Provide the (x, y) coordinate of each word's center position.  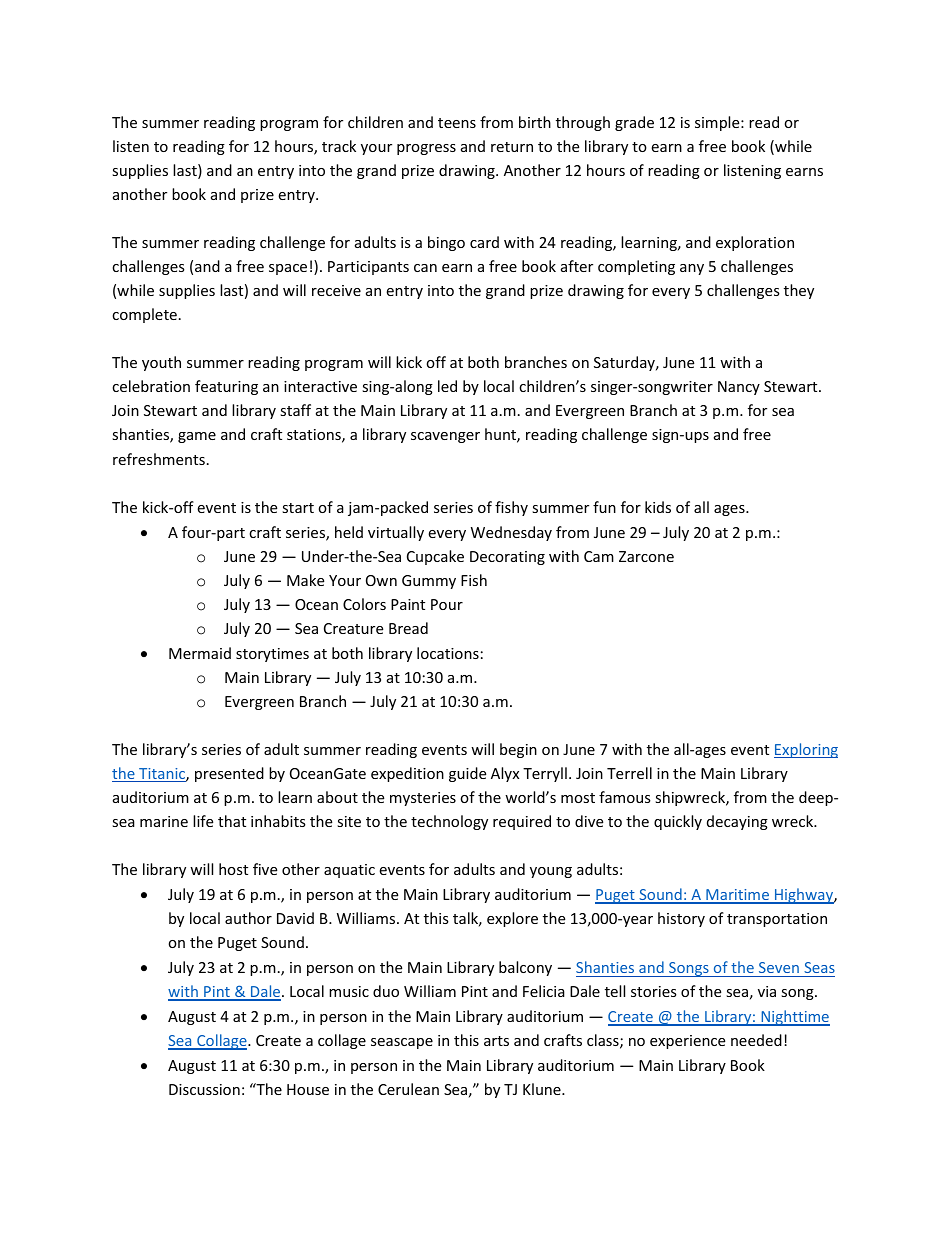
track (339, 146)
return (512, 147)
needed (756, 1040)
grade (634, 123)
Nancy (739, 388)
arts (496, 1041)
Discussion (204, 1089)
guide (467, 774)
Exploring (806, 750)
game (197, 437)
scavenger (445, 437)
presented (229, 774)
